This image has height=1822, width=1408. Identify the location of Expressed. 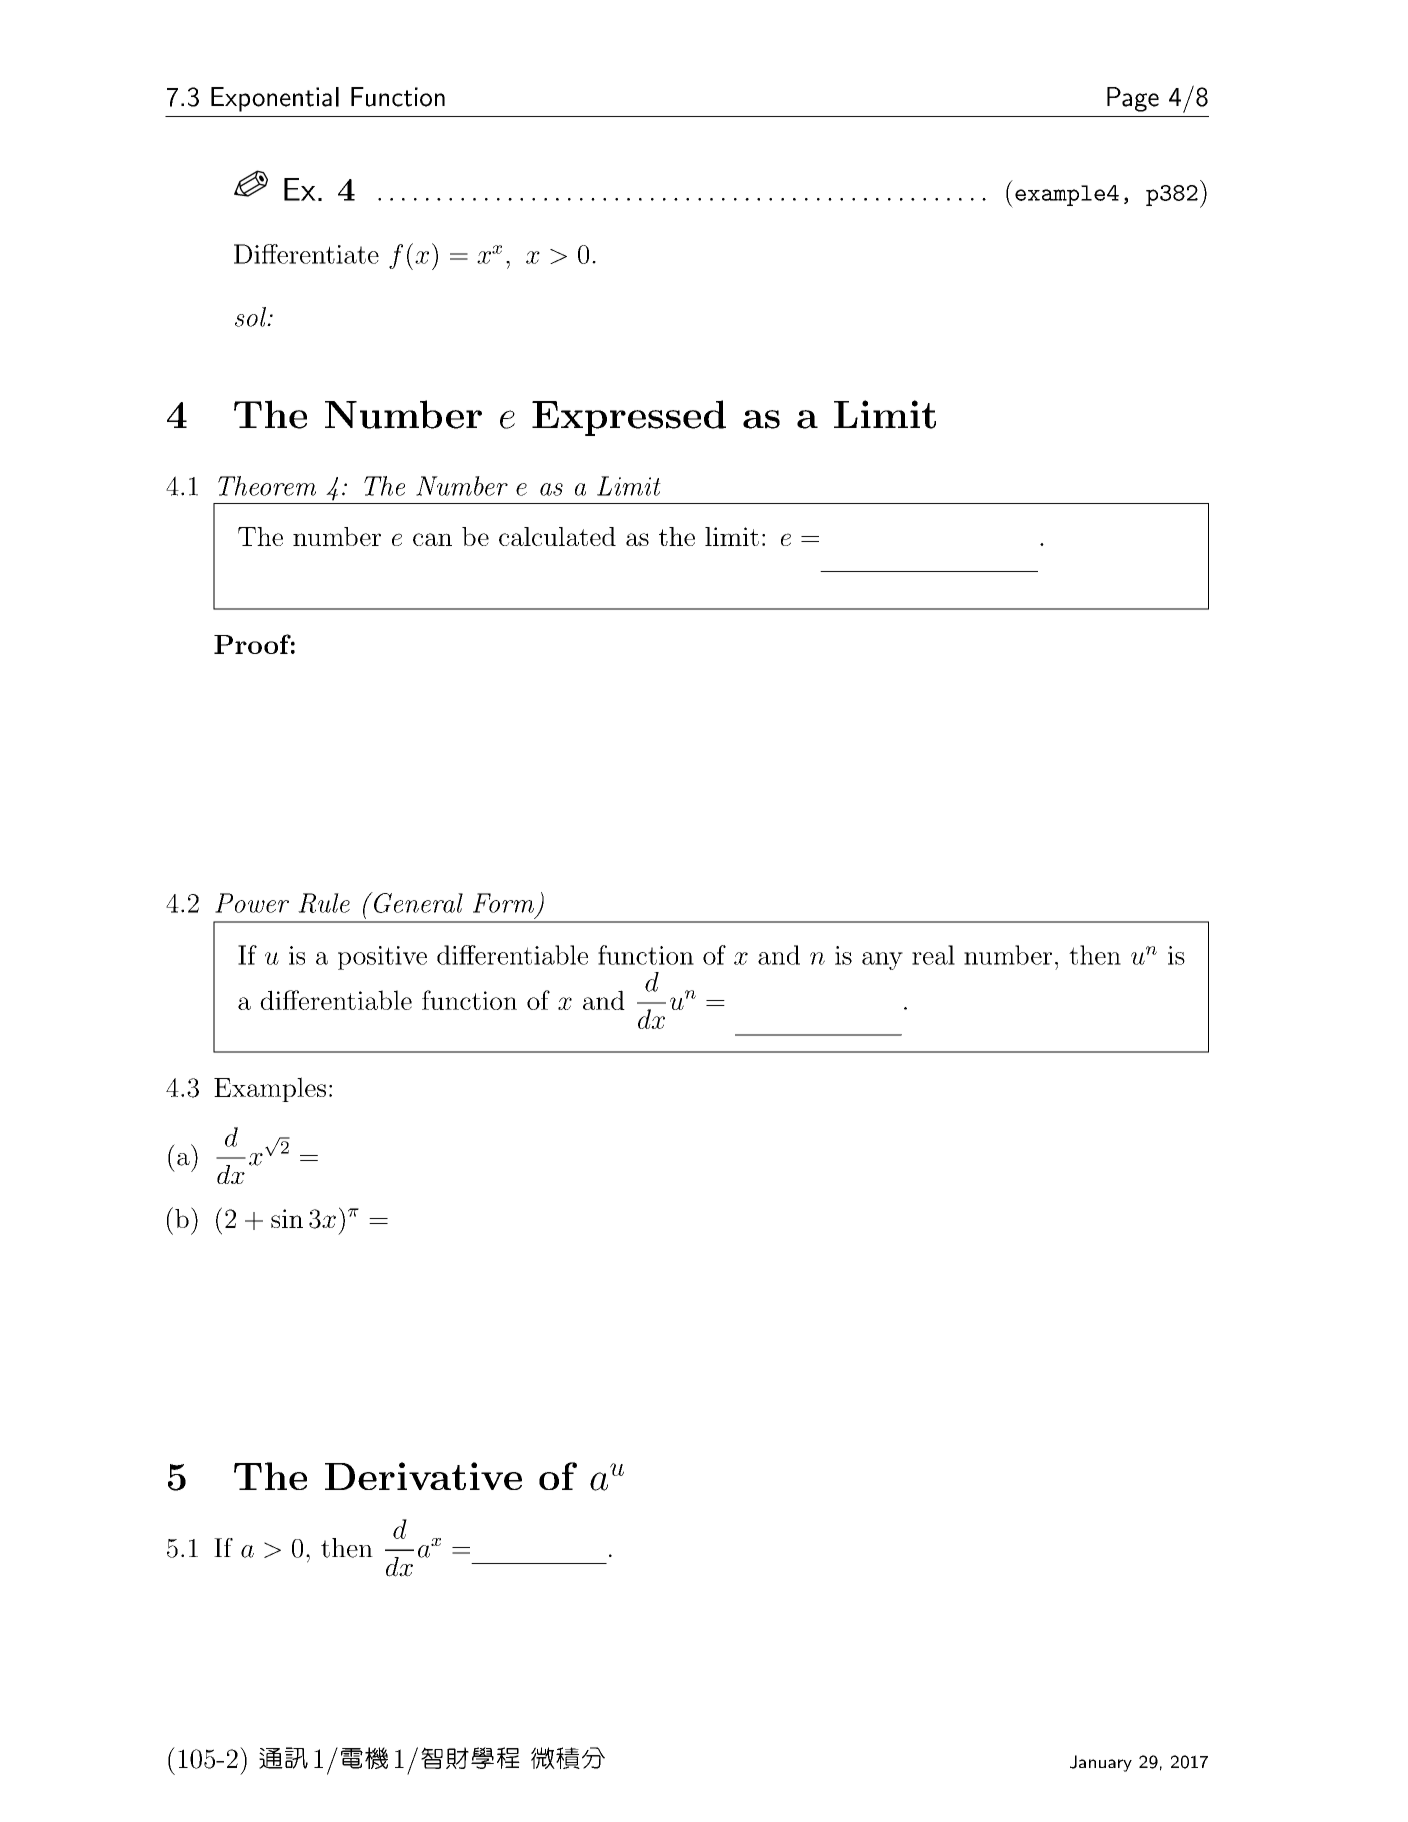
(629, 418).
